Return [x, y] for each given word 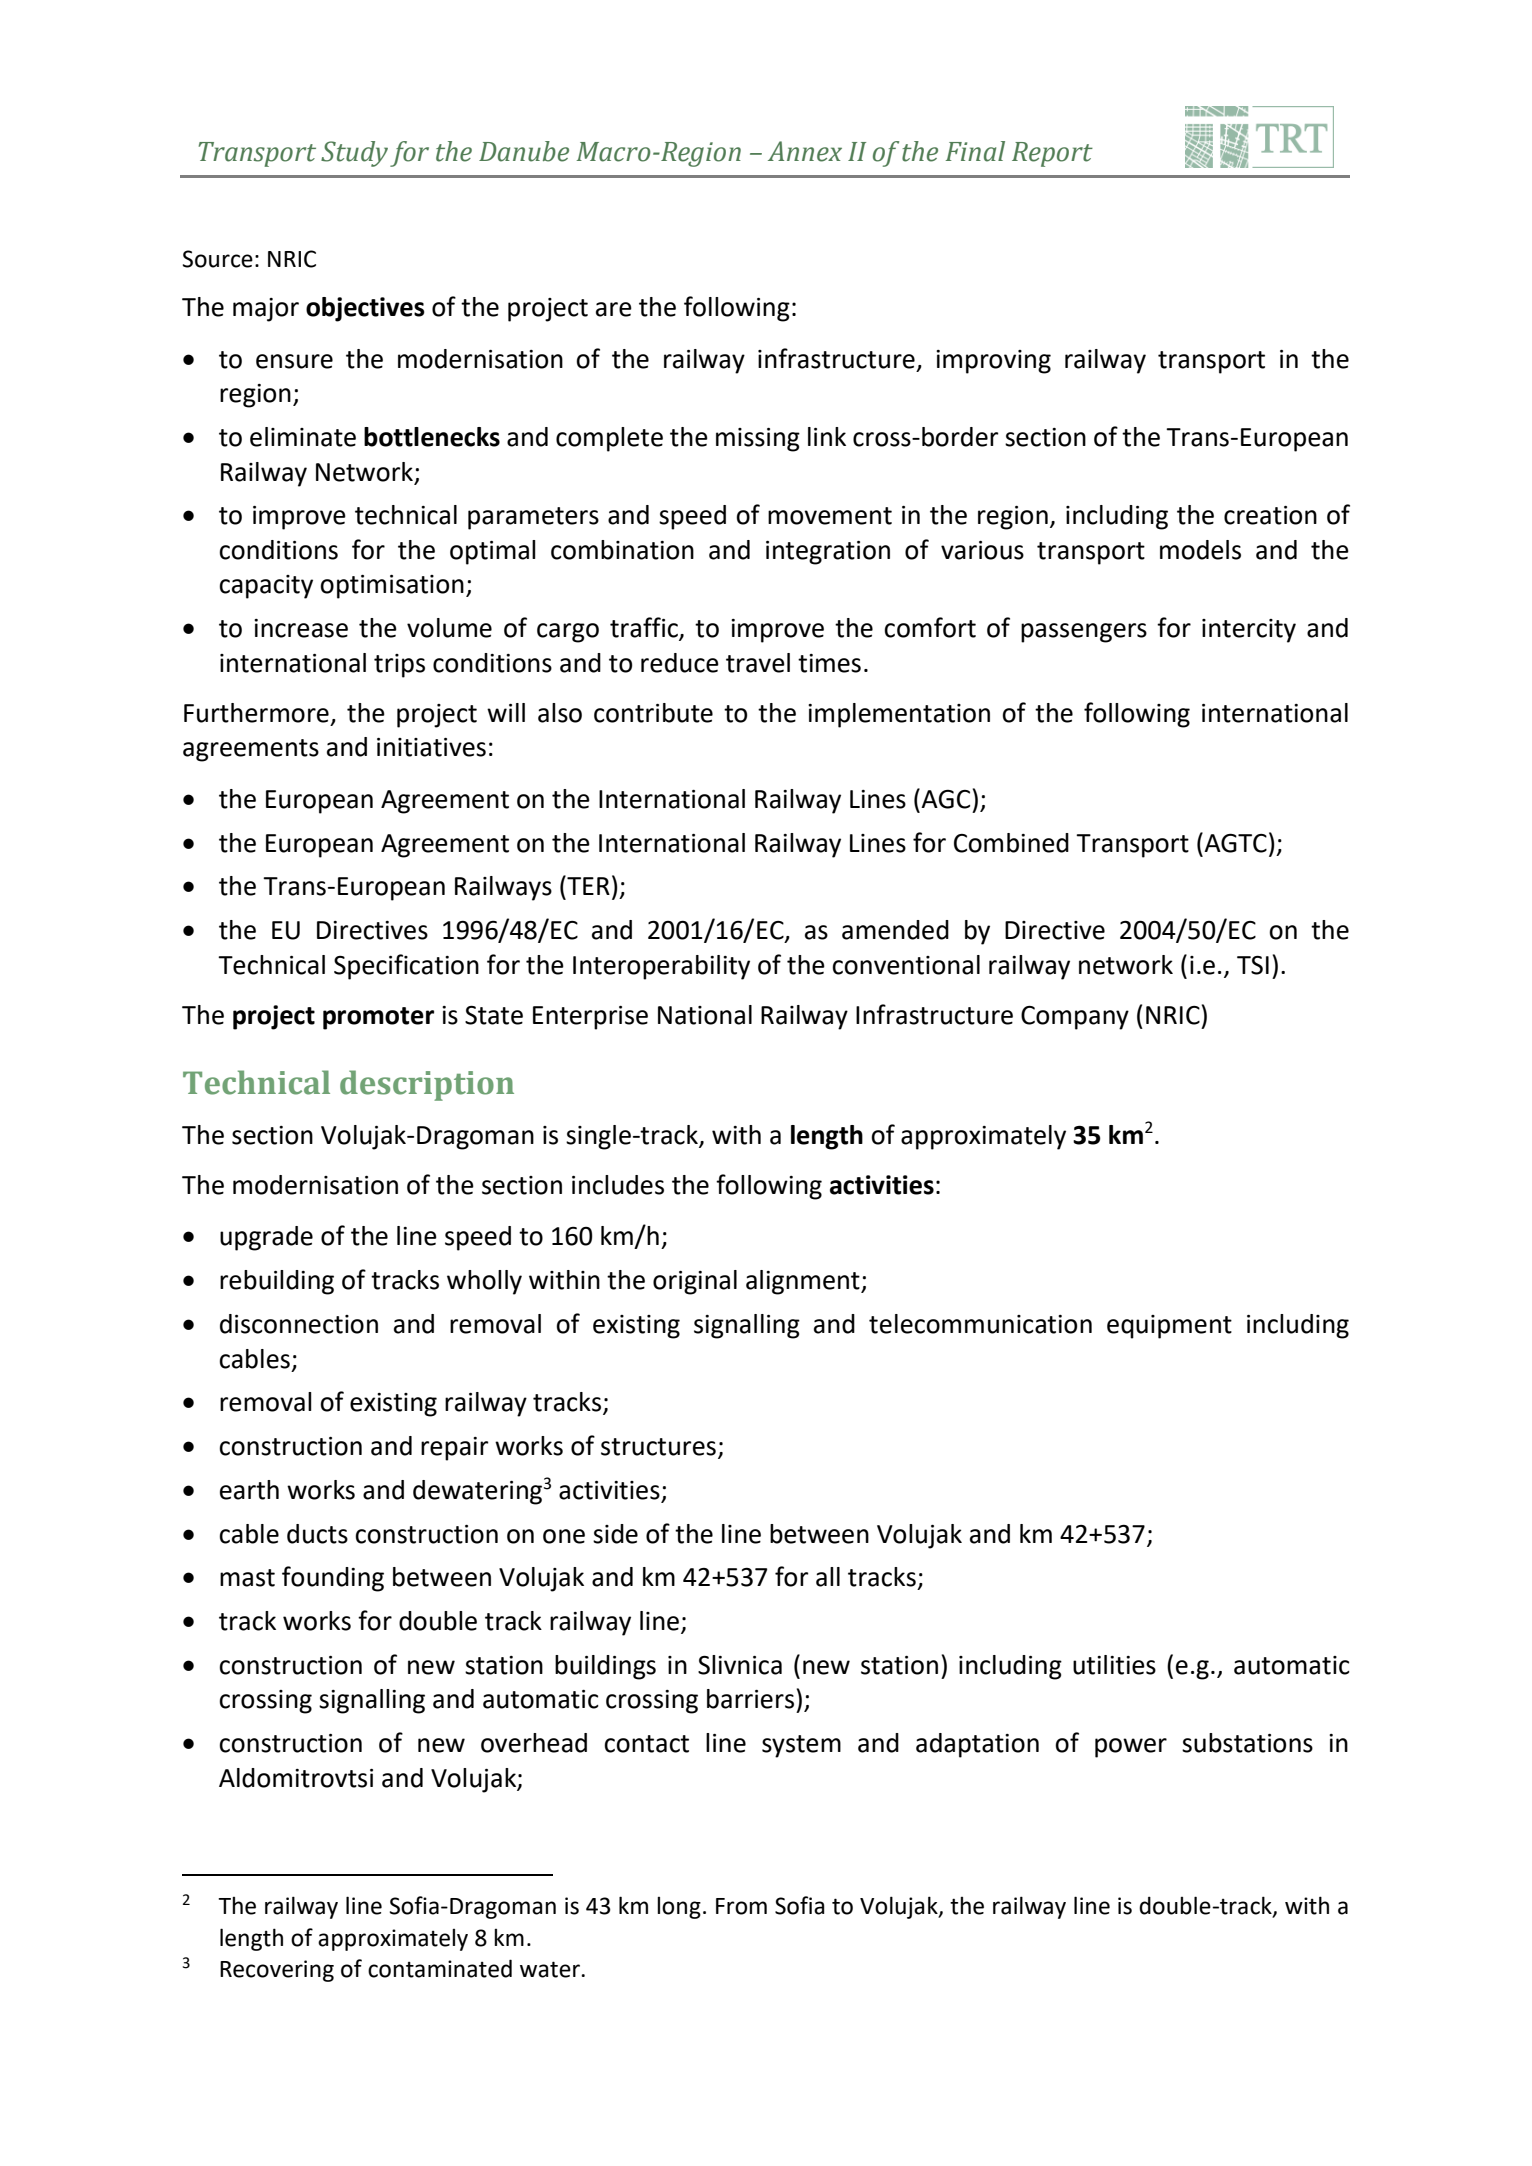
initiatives [431, 747]
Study [354, 154]
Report [1052, 154]
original [695, 1282]
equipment [1169, 1327]
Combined [1011, 843]
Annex [805, 151]
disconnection [299, 1324]
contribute [653, 713]
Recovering [277, 1971]
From [741, 1906]
